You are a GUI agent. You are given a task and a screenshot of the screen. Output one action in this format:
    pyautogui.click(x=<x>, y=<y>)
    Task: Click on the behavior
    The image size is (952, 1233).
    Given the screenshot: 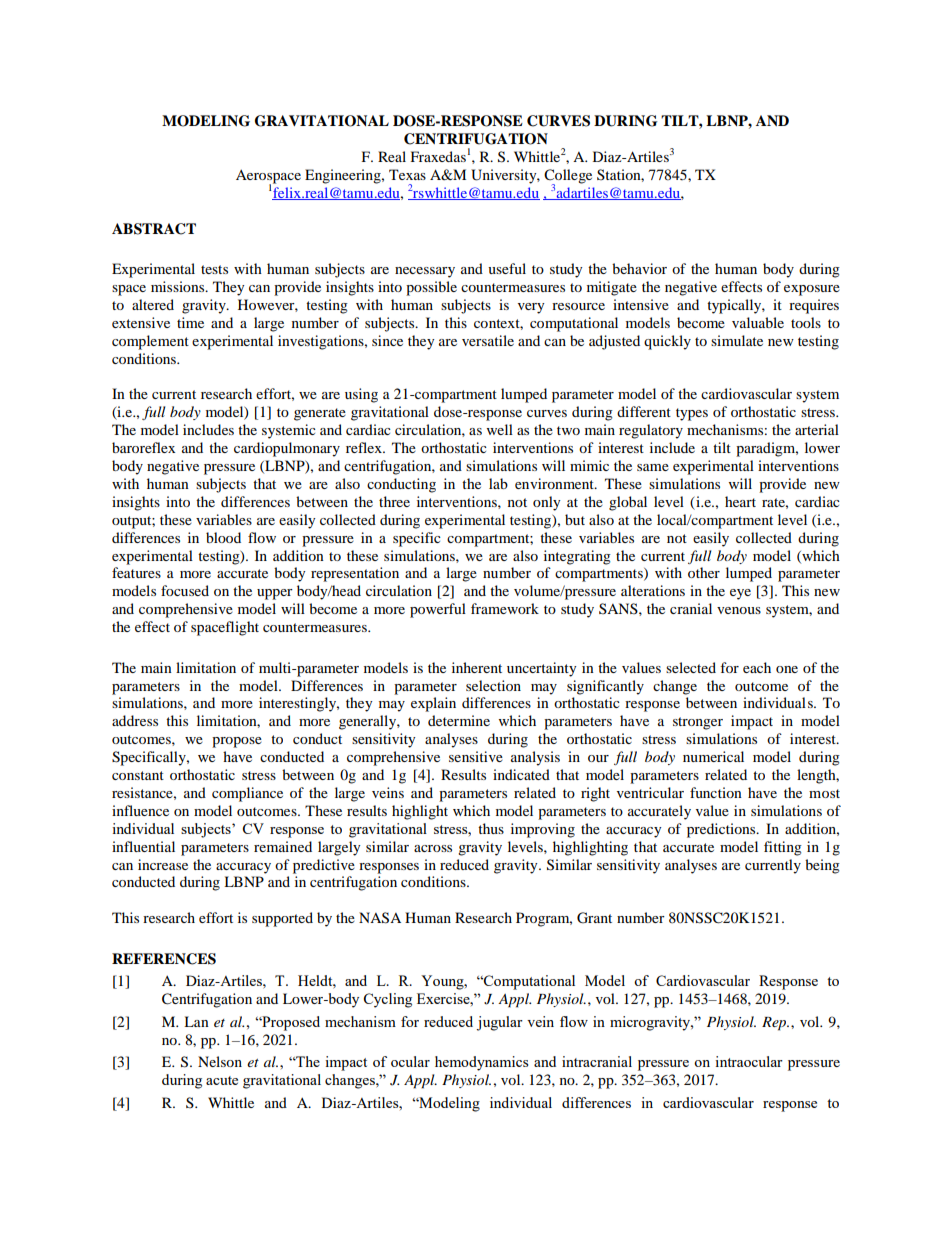 What is the action you would take?
    pyautogui.click(x=639, y=268)
